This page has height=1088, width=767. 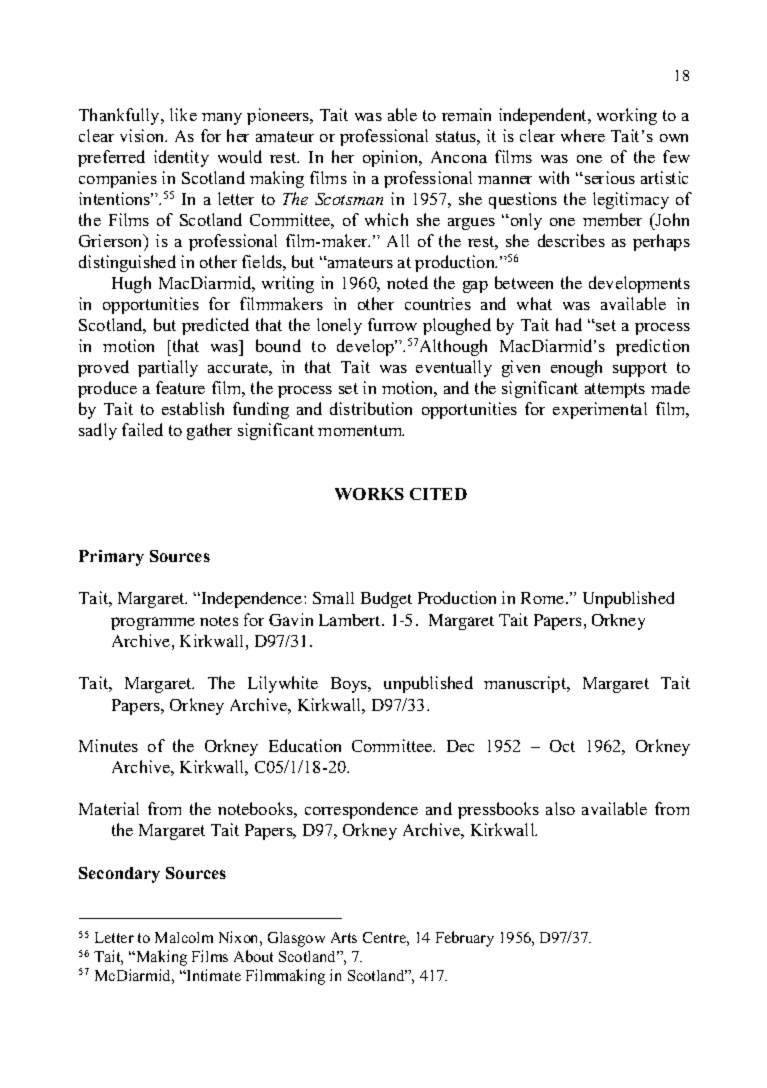 I want to click on Malcolm, so click(x=184, y=937).
